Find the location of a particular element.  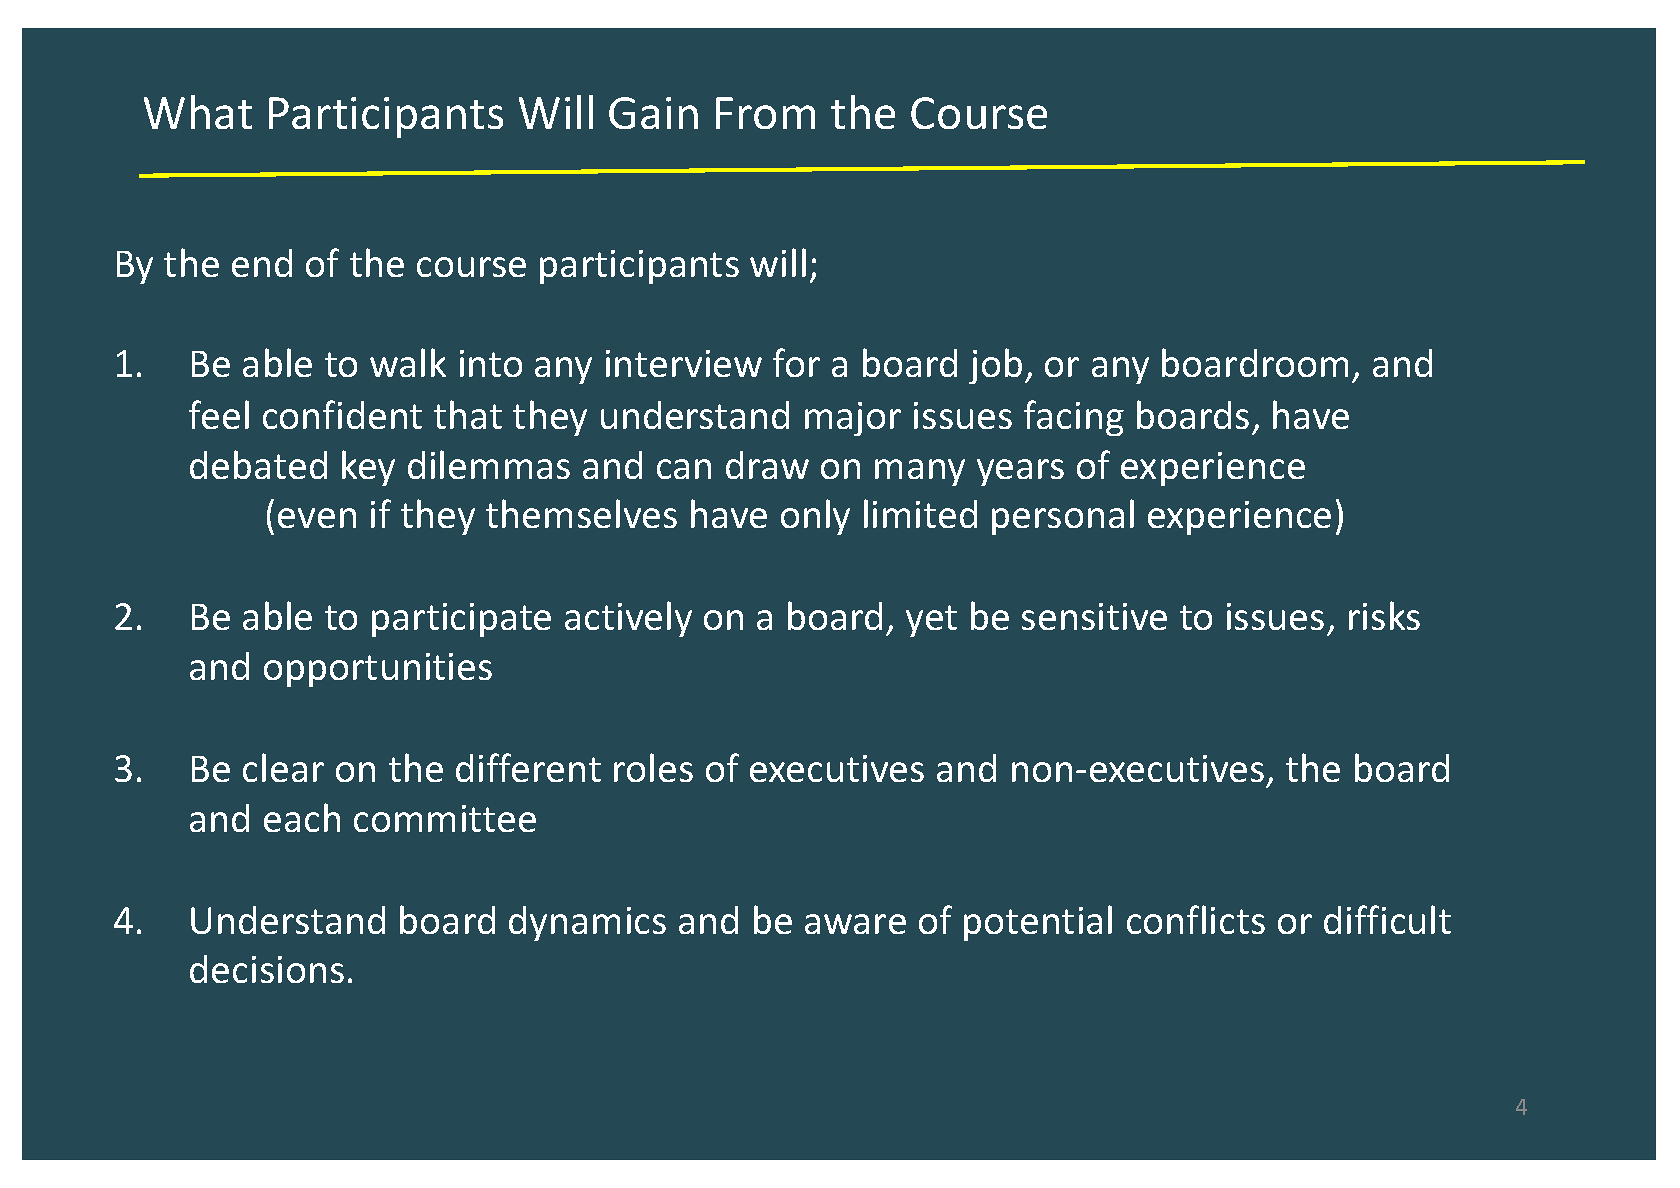

From is located at coordinates (765, 113).
